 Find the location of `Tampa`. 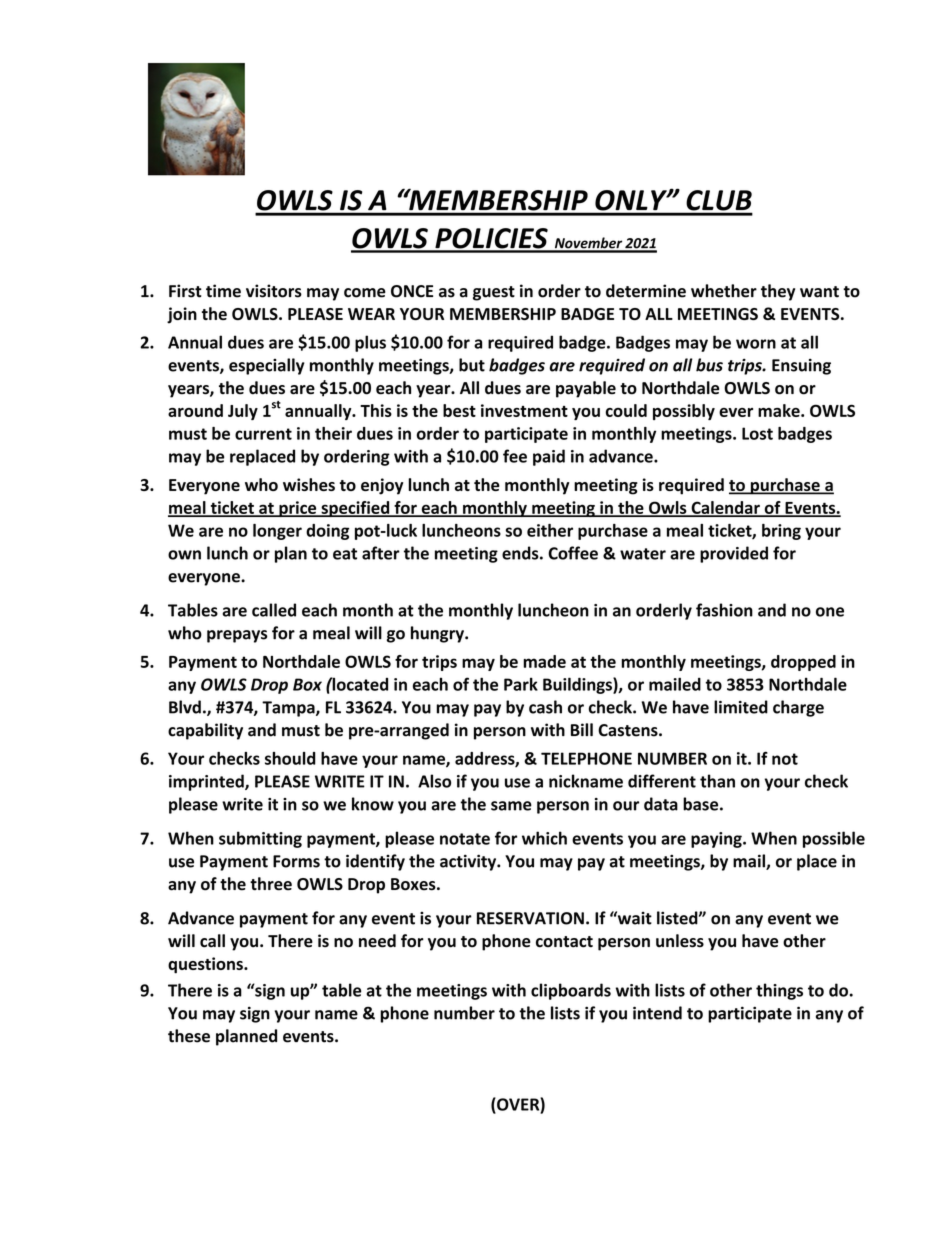

Tampa is located at coordinates (289, 709).
